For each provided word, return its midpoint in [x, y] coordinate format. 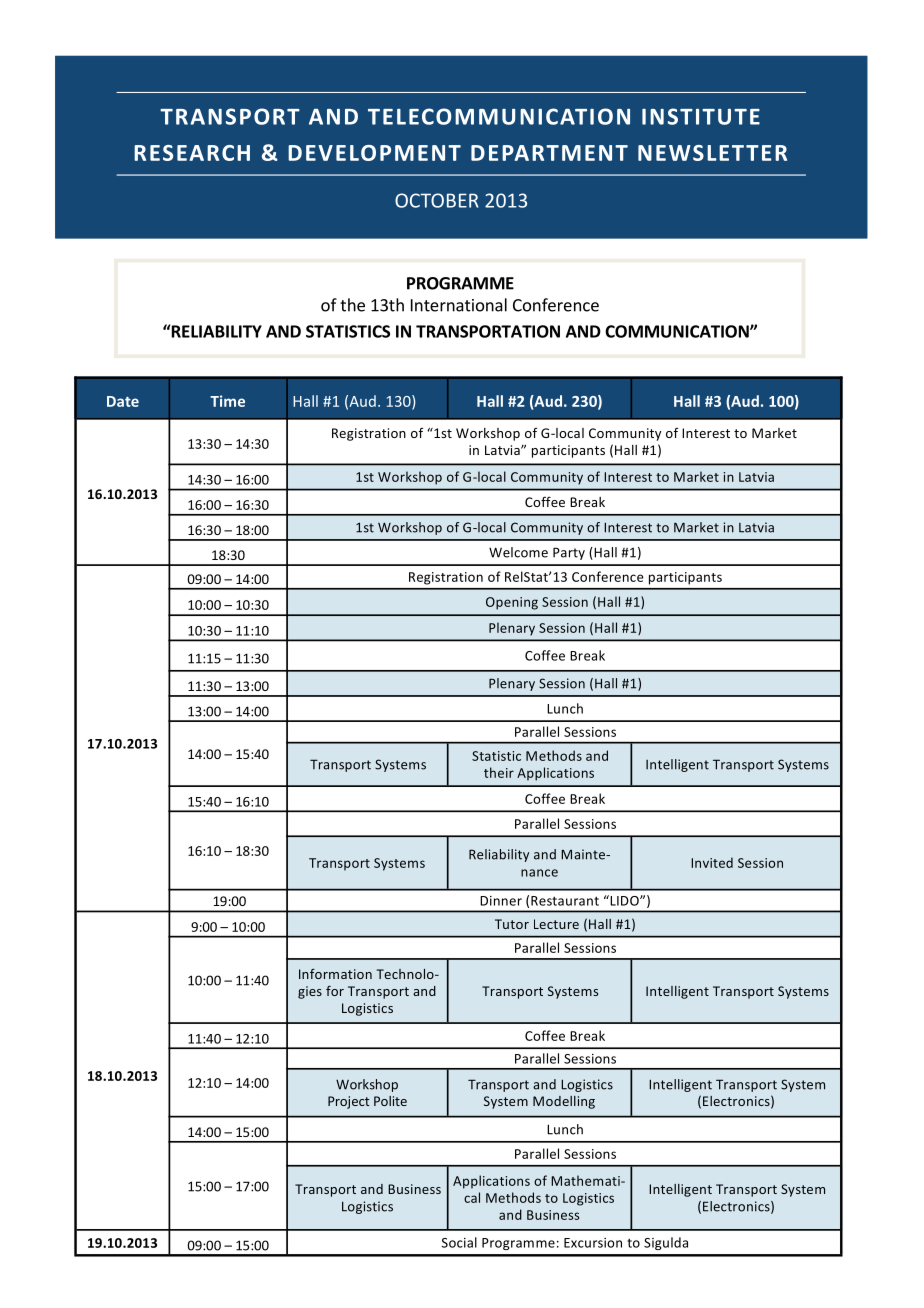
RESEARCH [192, 153]
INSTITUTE [701, 116]
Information [335, 974]
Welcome [518, 552]
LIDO [624, 900]
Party [569, 553]
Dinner [501, 901]
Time [227, 401]
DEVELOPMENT [374, 153]
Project [349, 1102]
